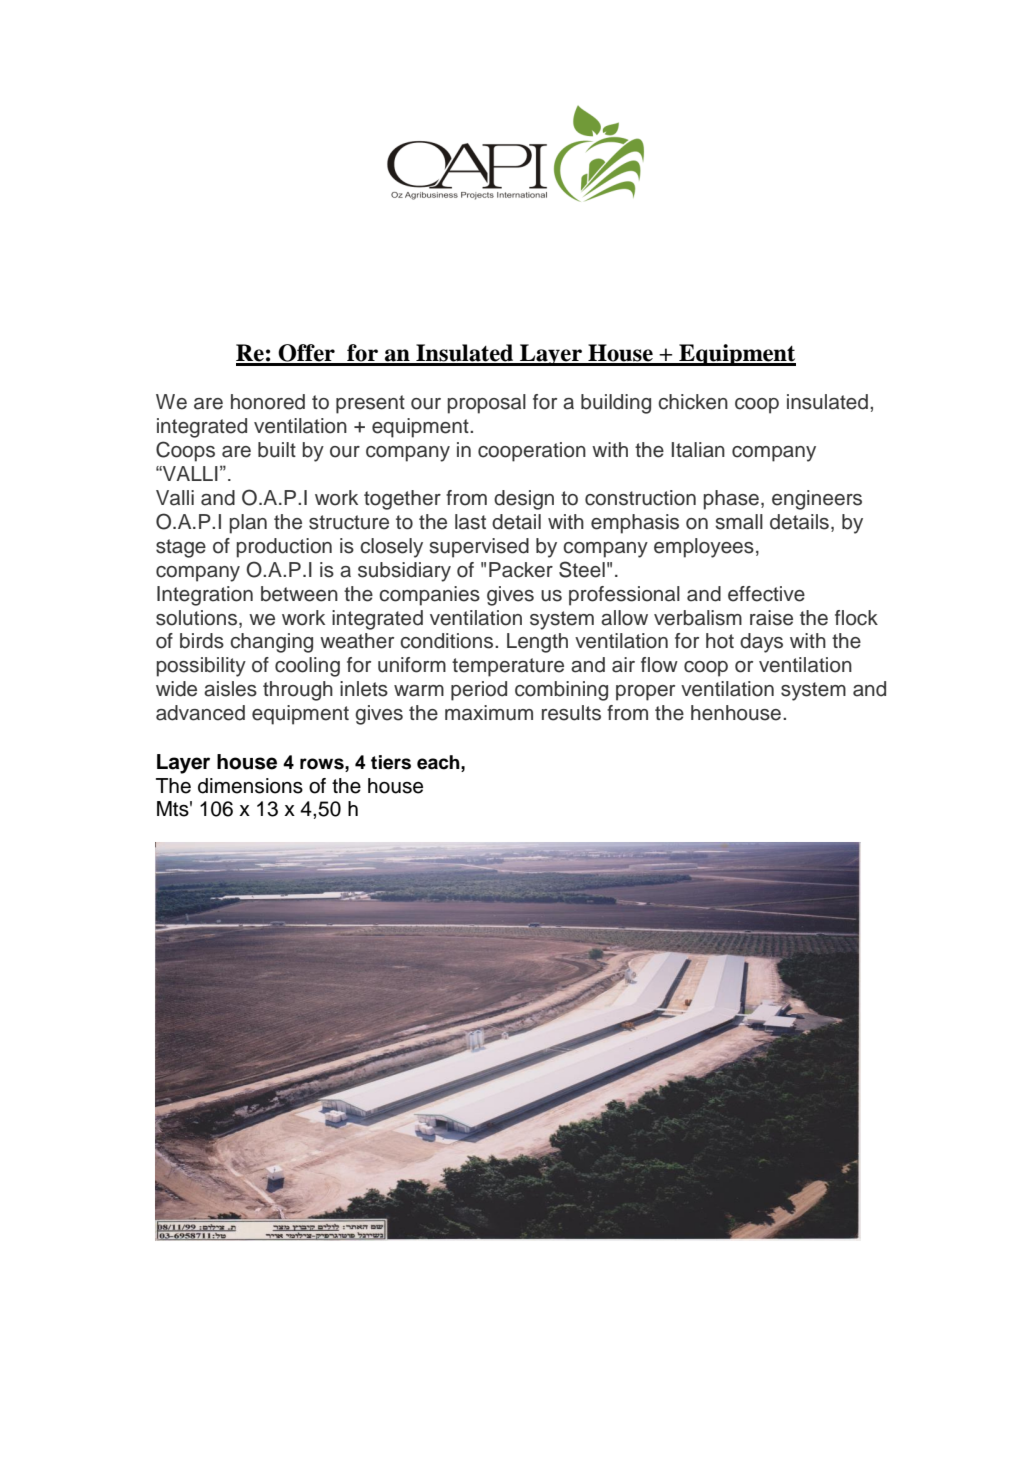  What do you see at coordinates (470, 522) in the image?
I see `last` at bounding box center [470, 522].
